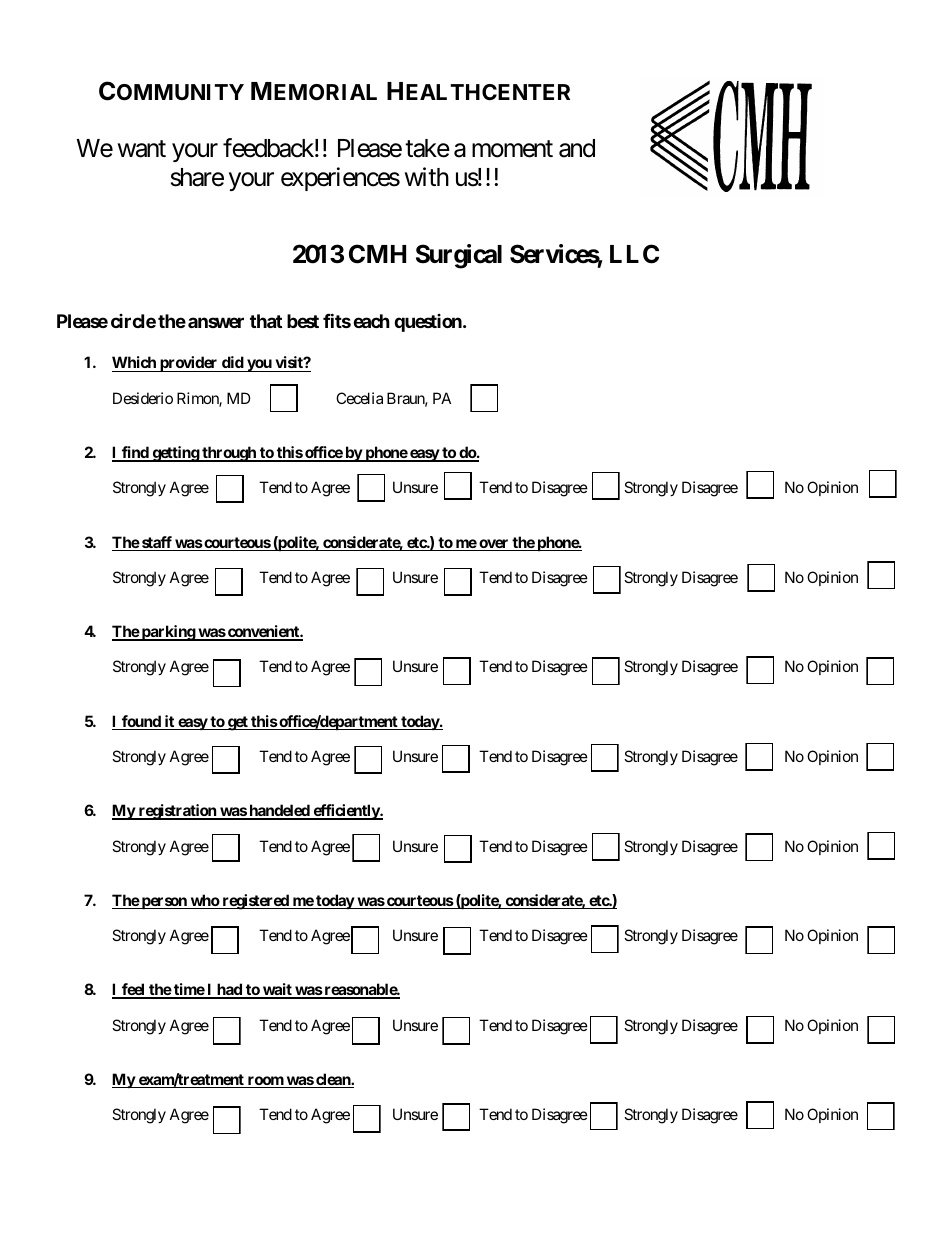 The width and height of the document is (952, 1233). What do you see at coordinates (142, 149) in the document?
I see `want` at bounding box center [142, 149].
